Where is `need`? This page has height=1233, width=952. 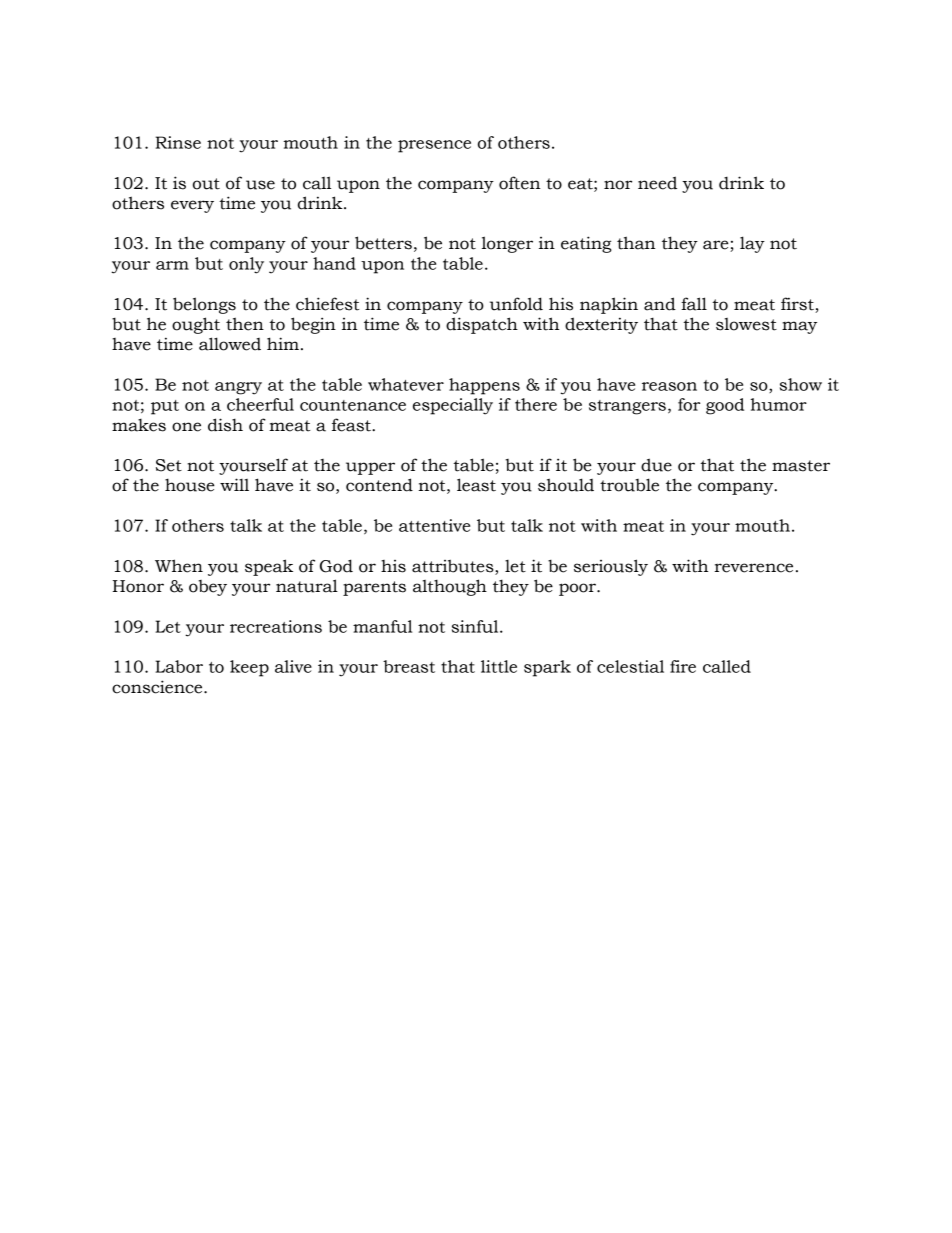 need is located at coordinates (657, 183).
